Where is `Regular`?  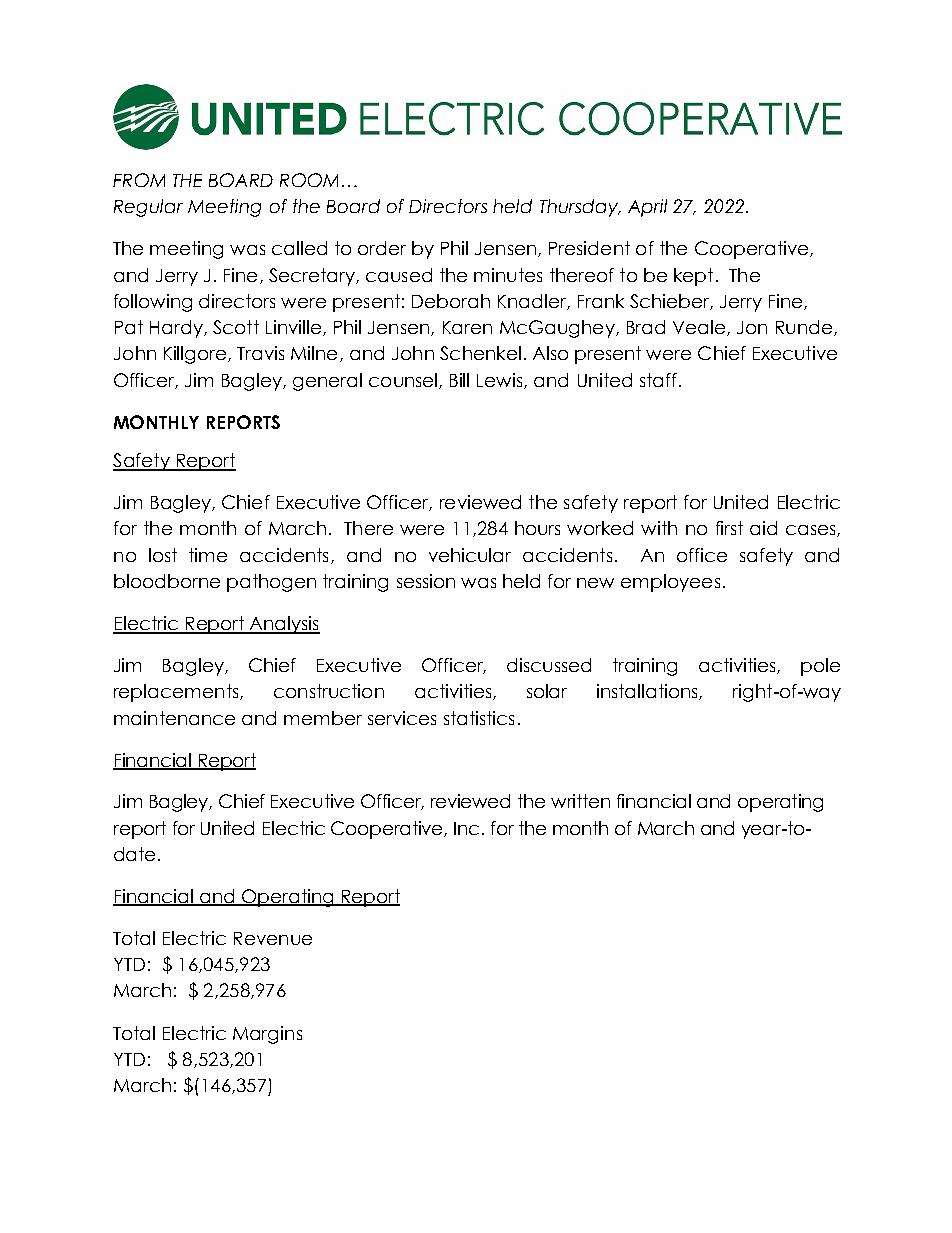
Regular is located at coordinates (148, 208).
